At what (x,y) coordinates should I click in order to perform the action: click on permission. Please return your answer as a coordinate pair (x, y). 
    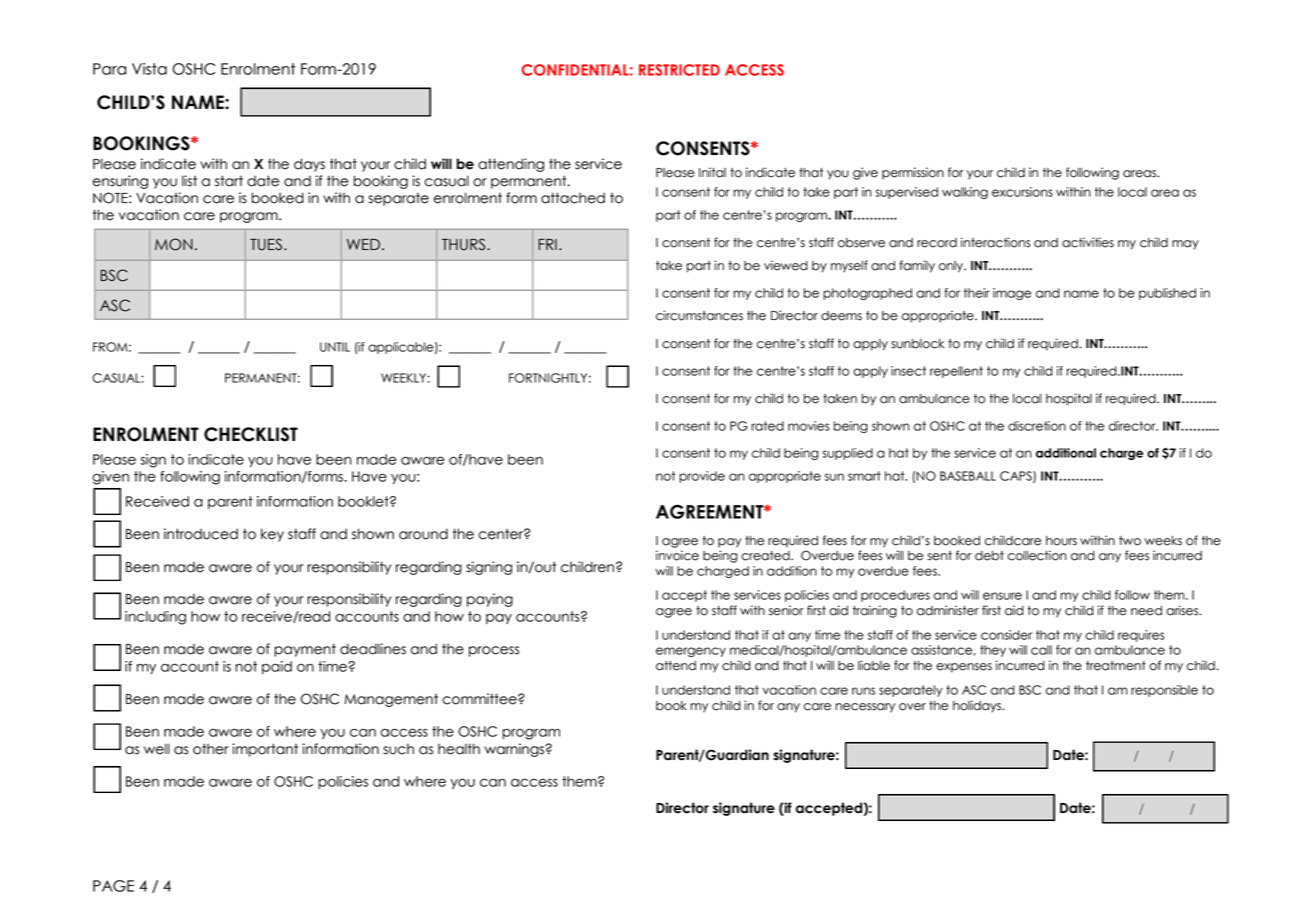
    Looking at the image, I should click on (913, 173).
